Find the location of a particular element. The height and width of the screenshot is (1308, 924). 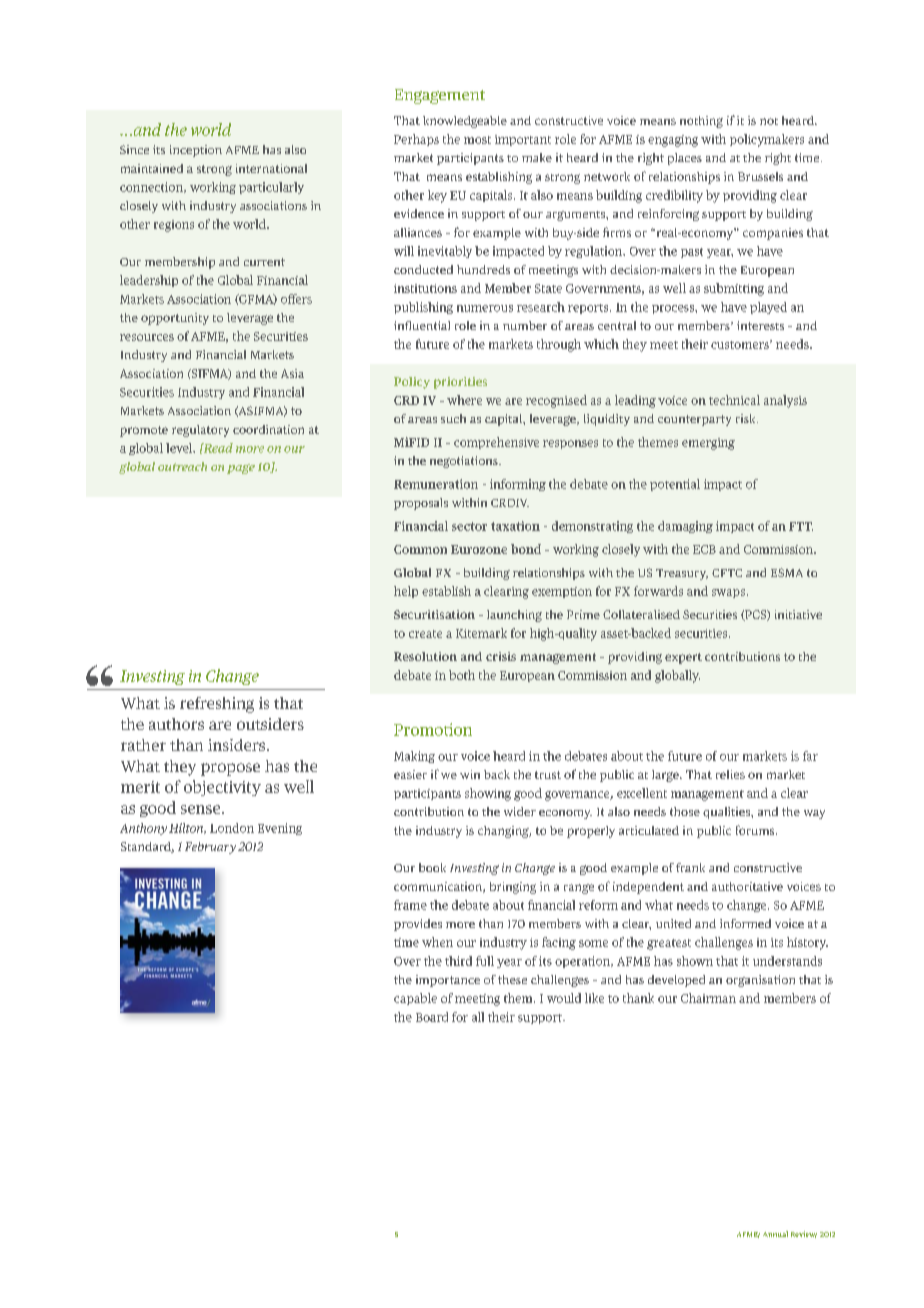

expert is located at coordinates (683, 658).
